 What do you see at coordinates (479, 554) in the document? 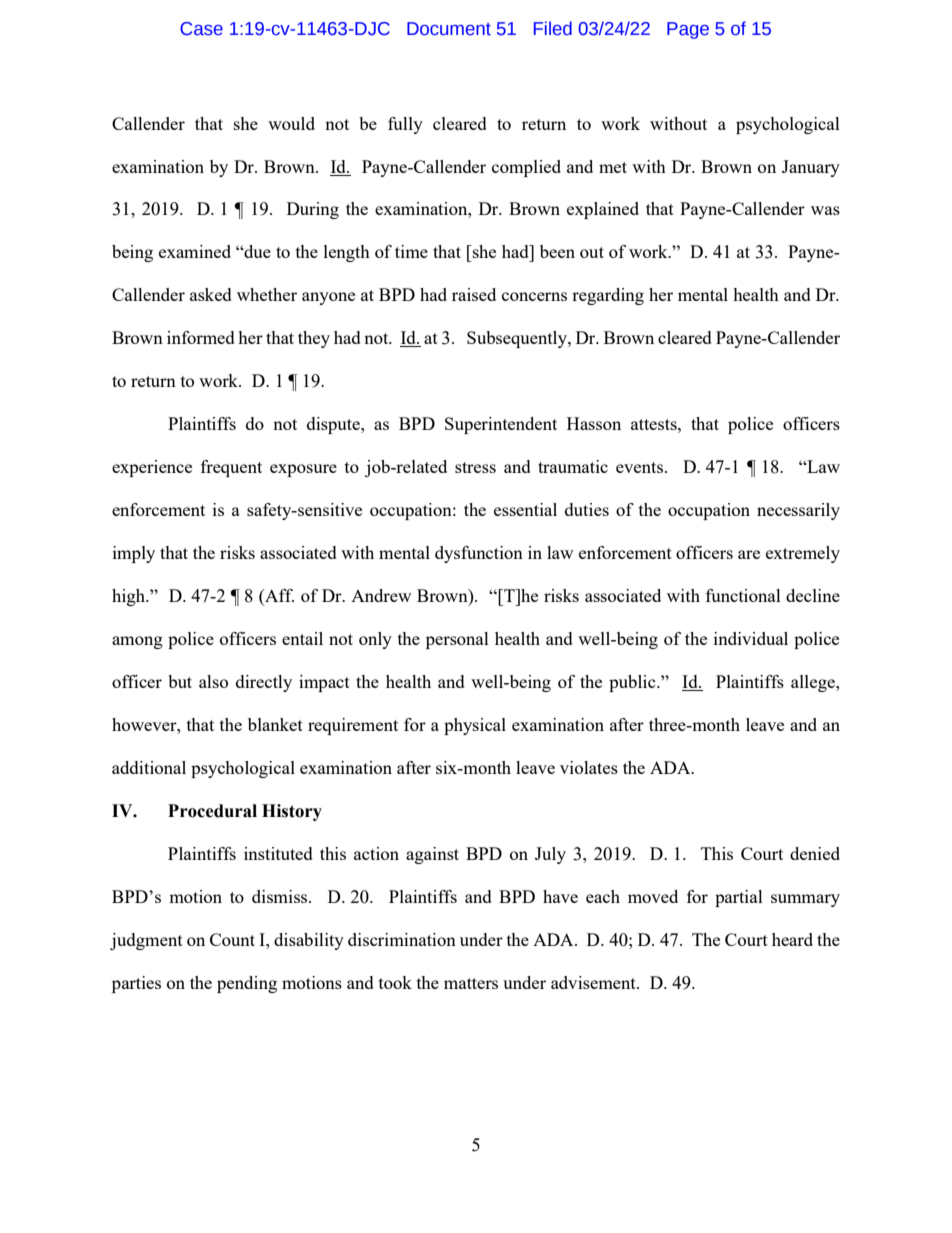
I see `dysfunction` at bounding box center [479, 554].
